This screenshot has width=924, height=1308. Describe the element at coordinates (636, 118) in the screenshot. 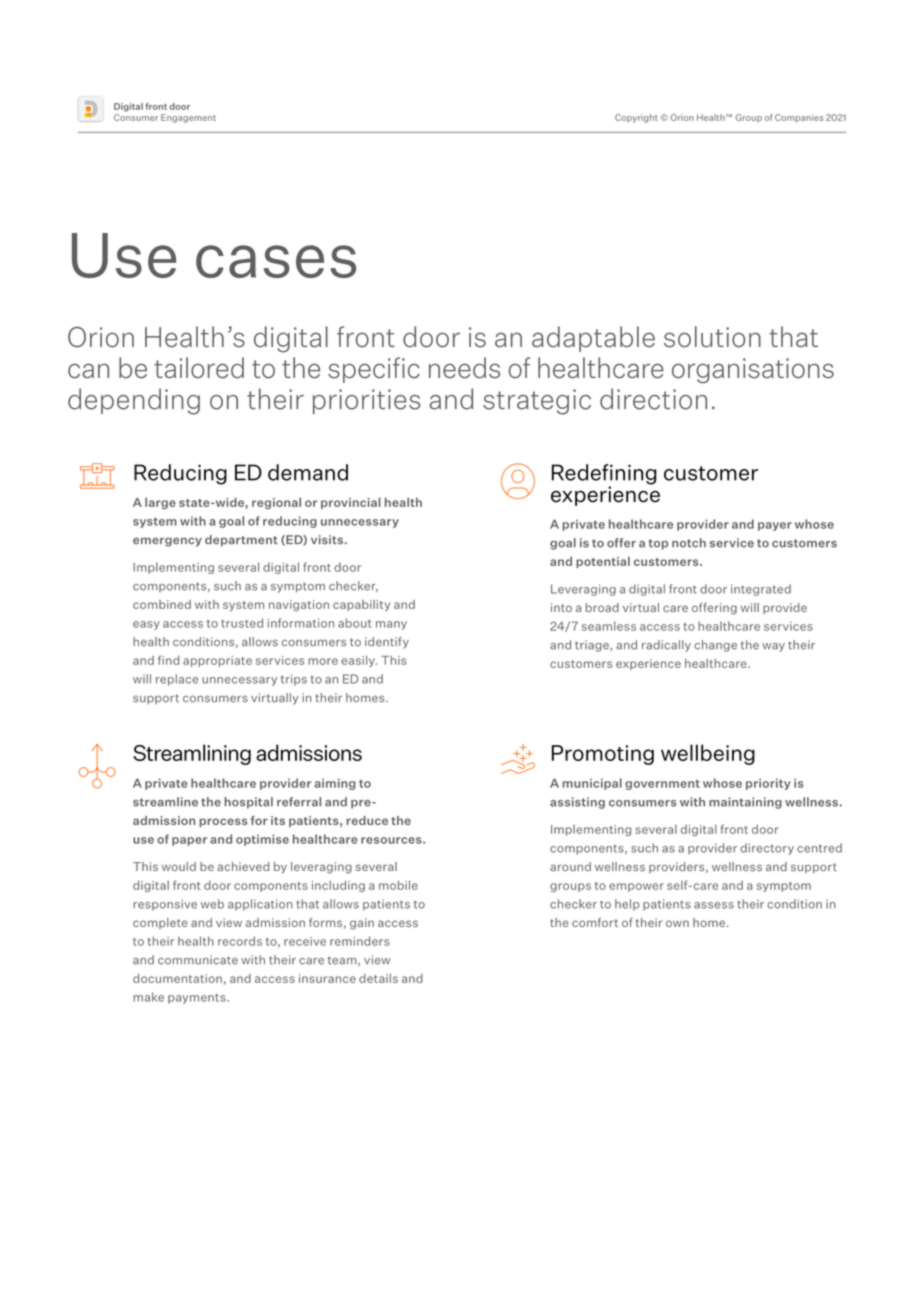

I see `Copyright` at that location.
